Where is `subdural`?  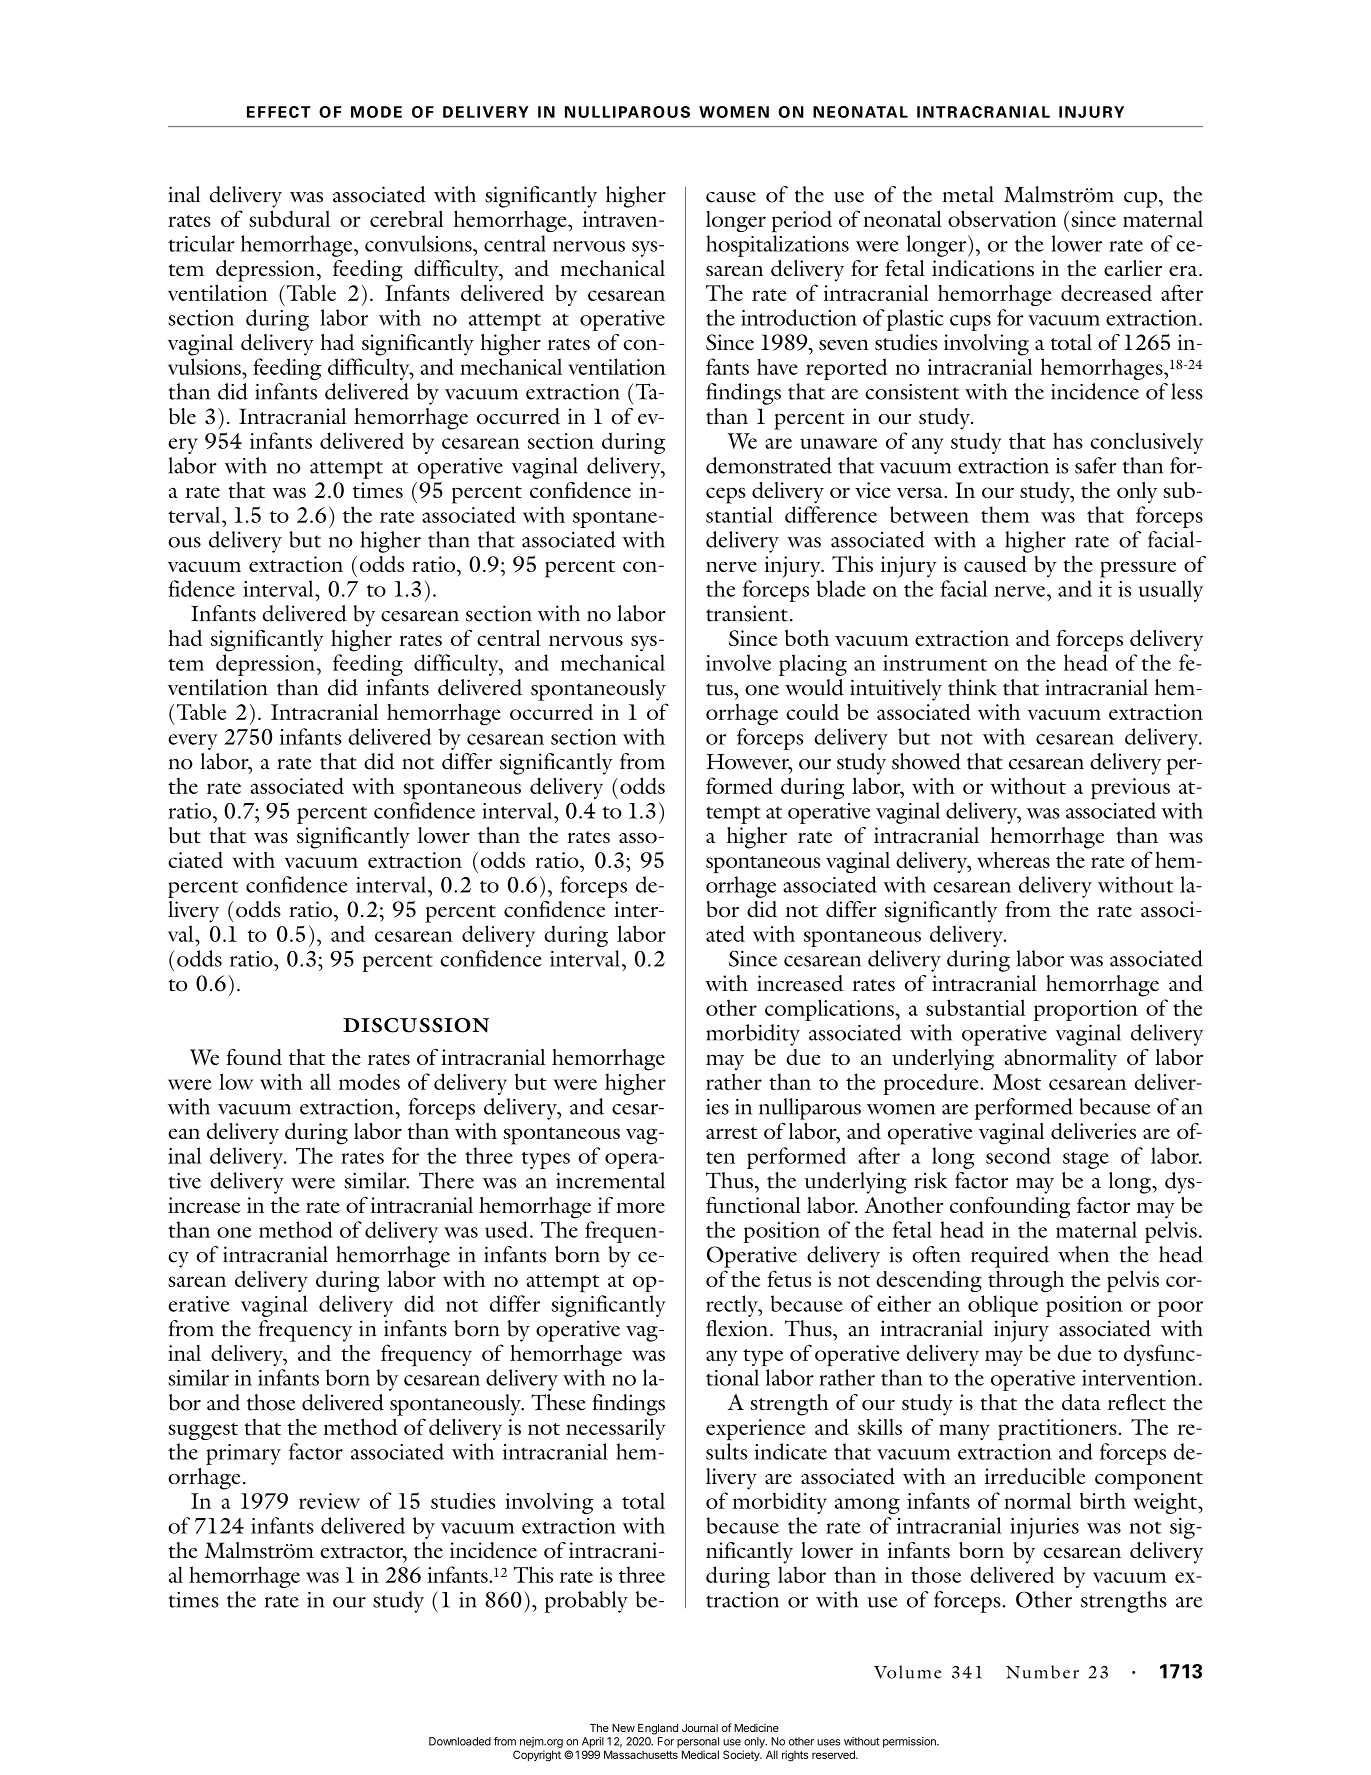 subdural is located at coordinates (289, 218).
